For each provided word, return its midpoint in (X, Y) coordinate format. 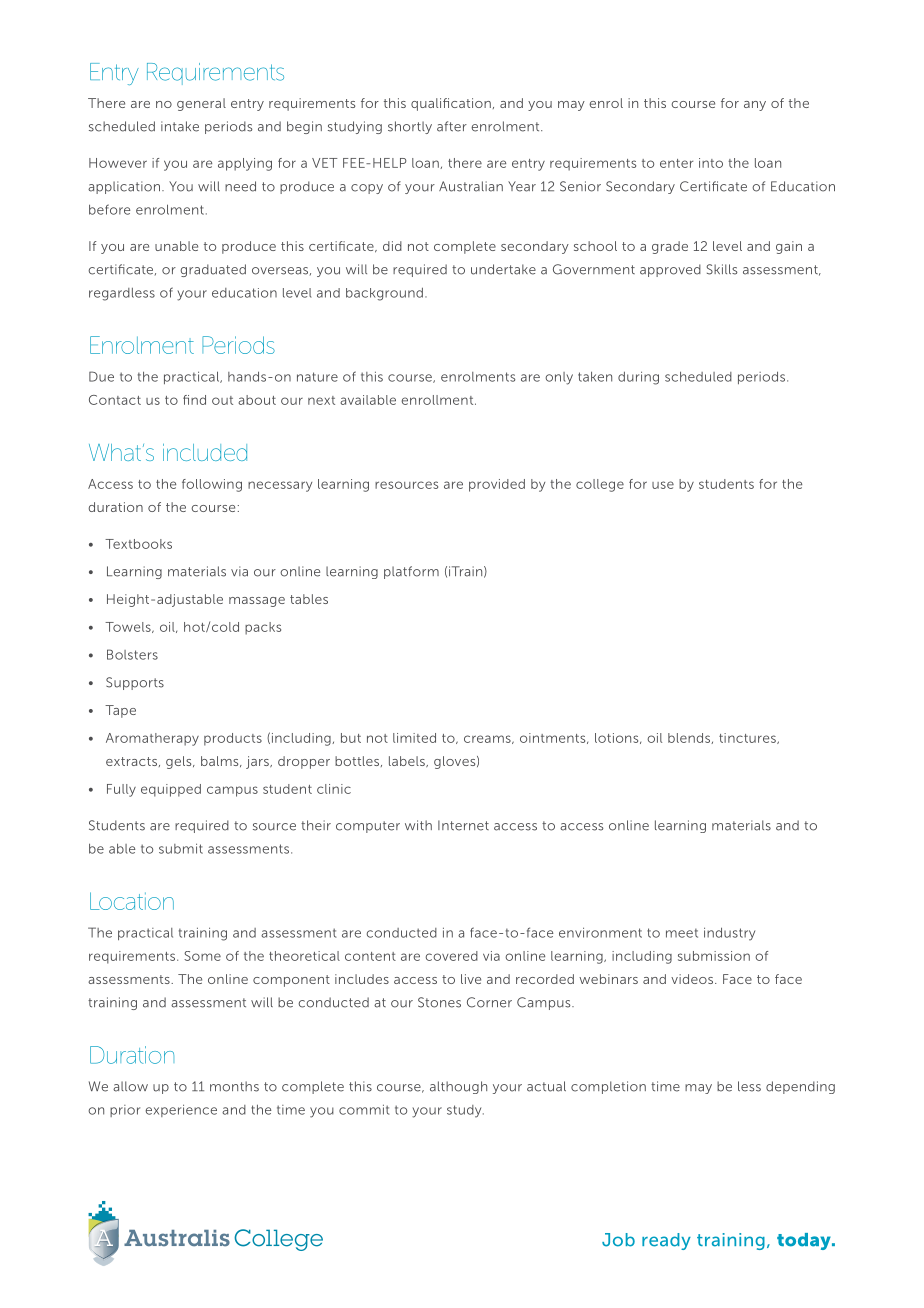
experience (181, 1110)
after (452, 126)
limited (414, 738)
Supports (135, 683)
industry (729, 934)
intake (180, 126)
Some (202, 956)
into (711, 163)
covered (451, 956)
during (638, 378)
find (194, 400)
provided (497, 485)
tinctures (748, 738)
